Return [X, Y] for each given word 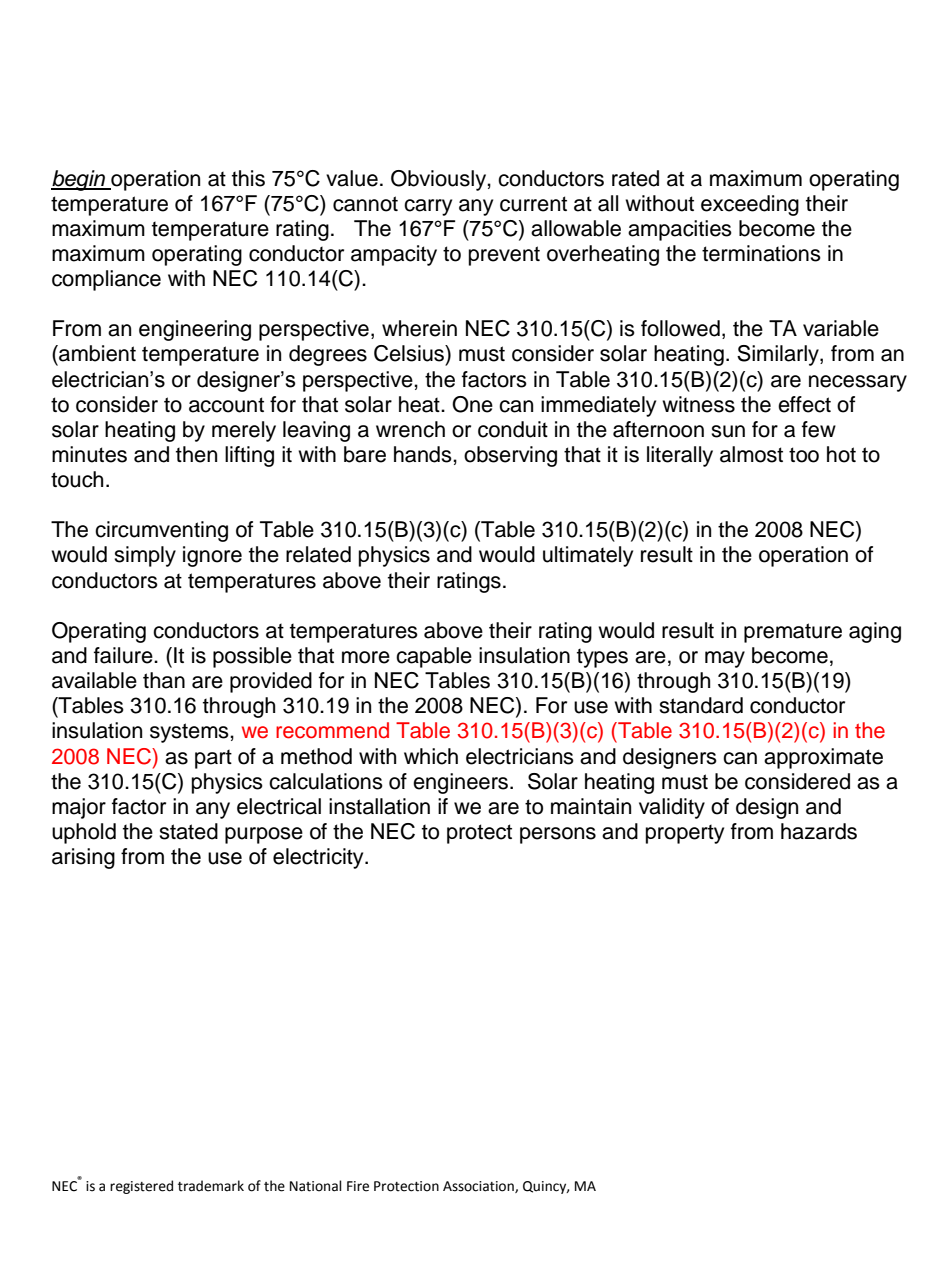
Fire [358, 1186]
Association [479, 1187]
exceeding [750, 205]
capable [434, 657]
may [725, 659]
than [164, 680]
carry [428, 207]
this [248, 178]
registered [141, 1187]
